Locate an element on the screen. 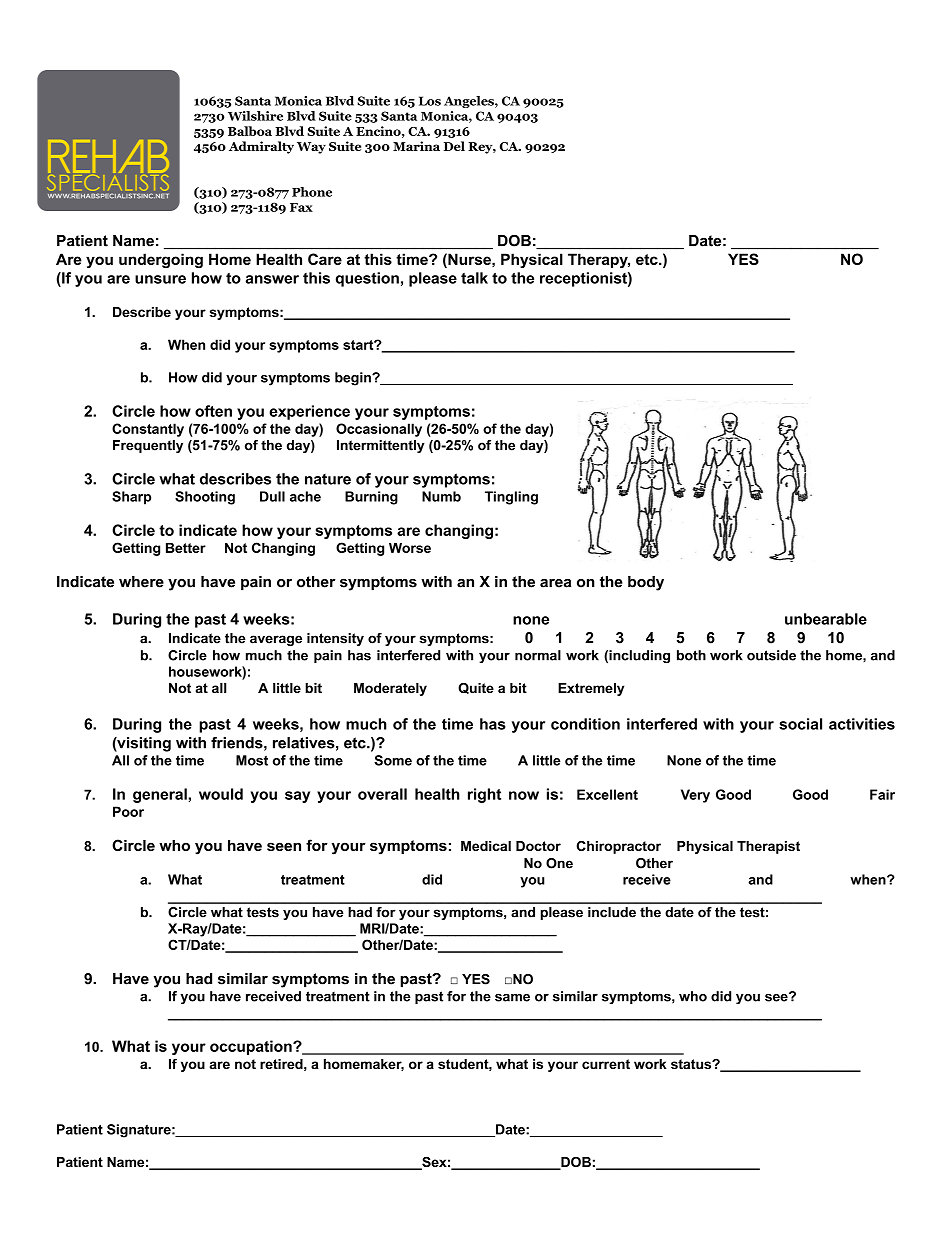 The image size is (952, 1233). same is located at coordinates (512, 998).
